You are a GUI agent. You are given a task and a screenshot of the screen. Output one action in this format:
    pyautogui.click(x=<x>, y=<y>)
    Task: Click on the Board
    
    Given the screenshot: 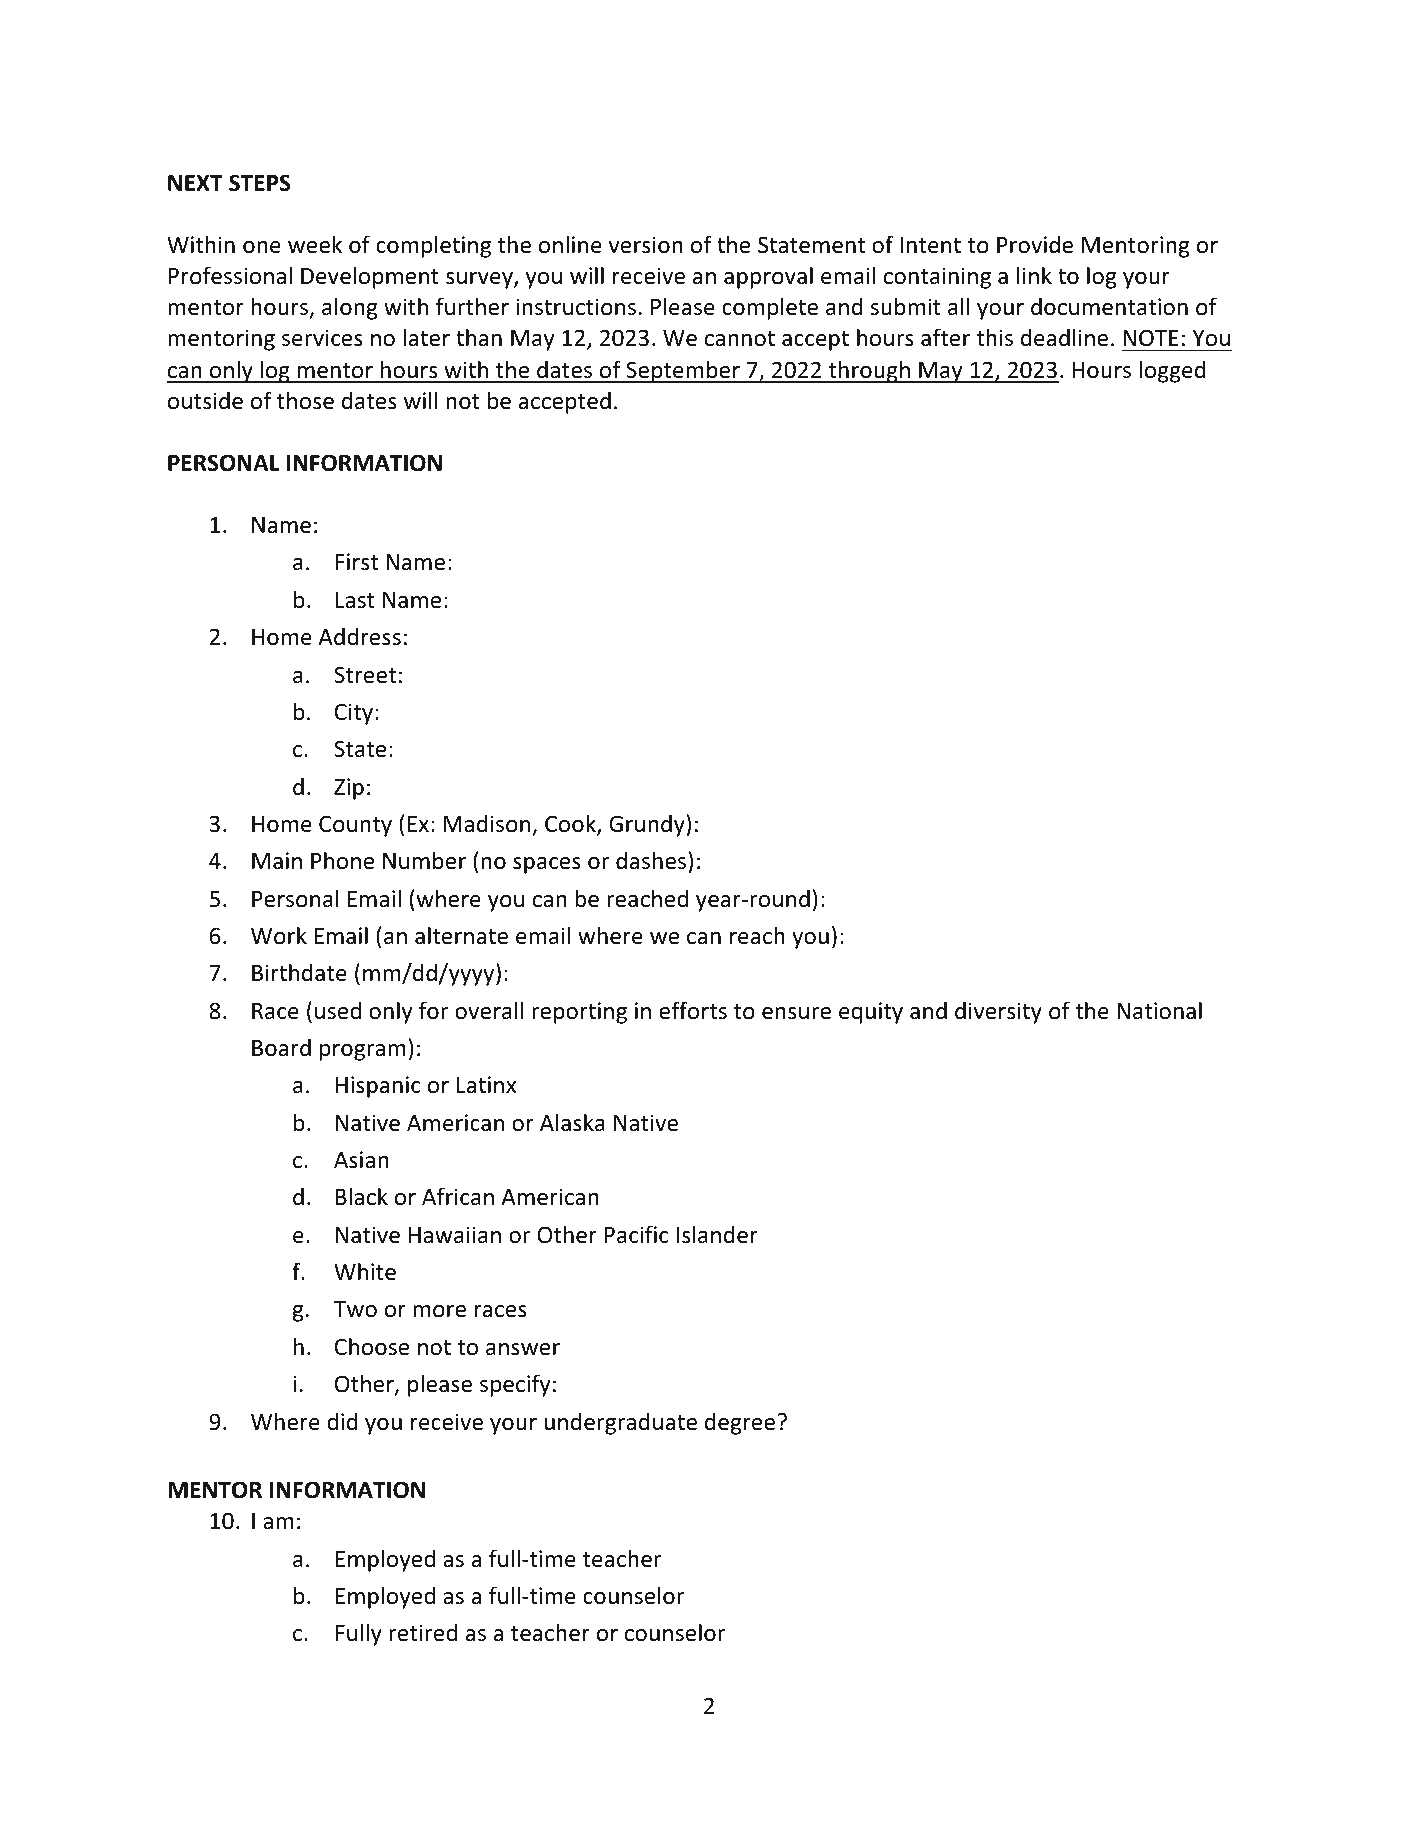 What is the action you would take?
    pyautogui.click(x=281, y=1047)
